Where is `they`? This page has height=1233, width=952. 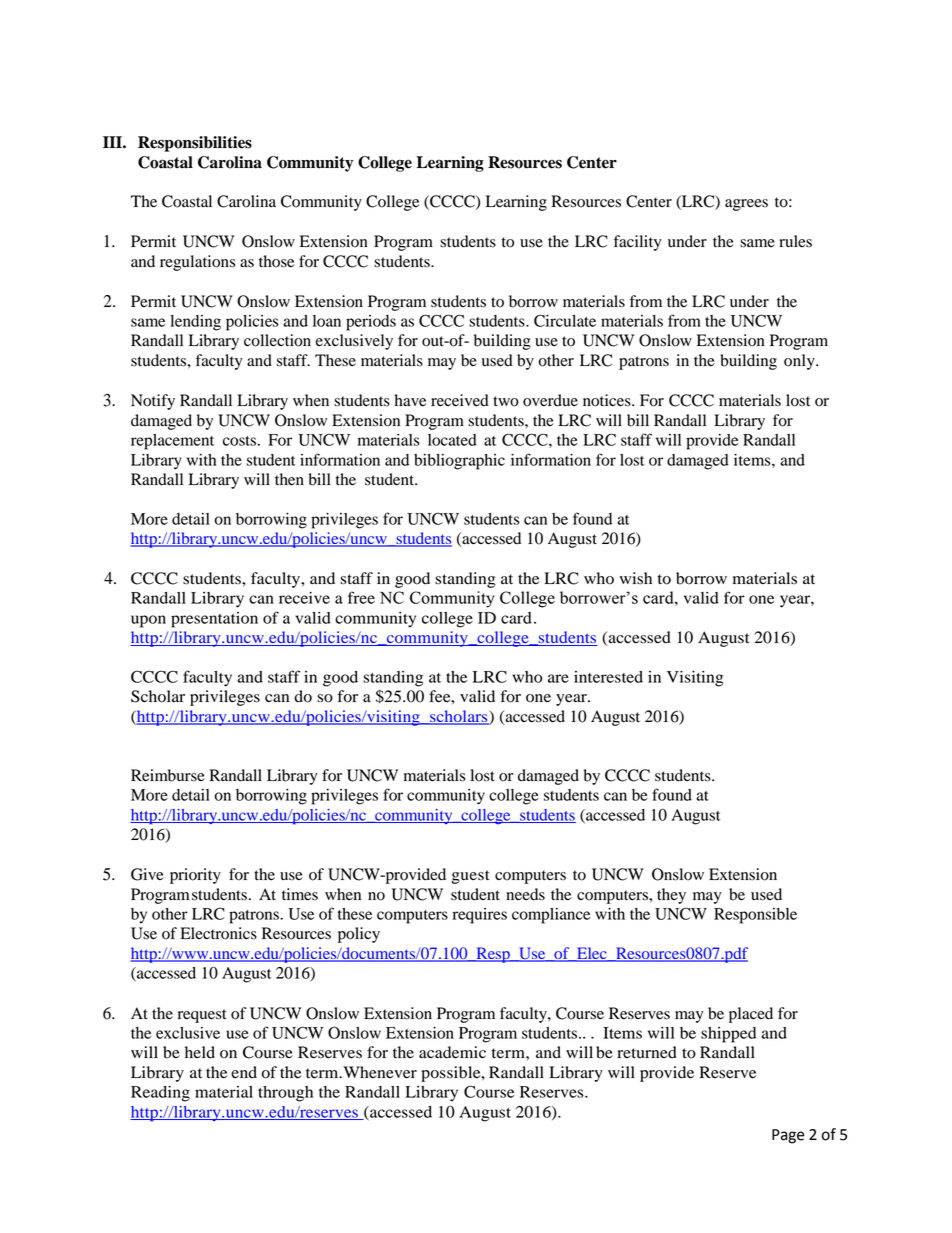 they is located at coordinates (671, 896).
